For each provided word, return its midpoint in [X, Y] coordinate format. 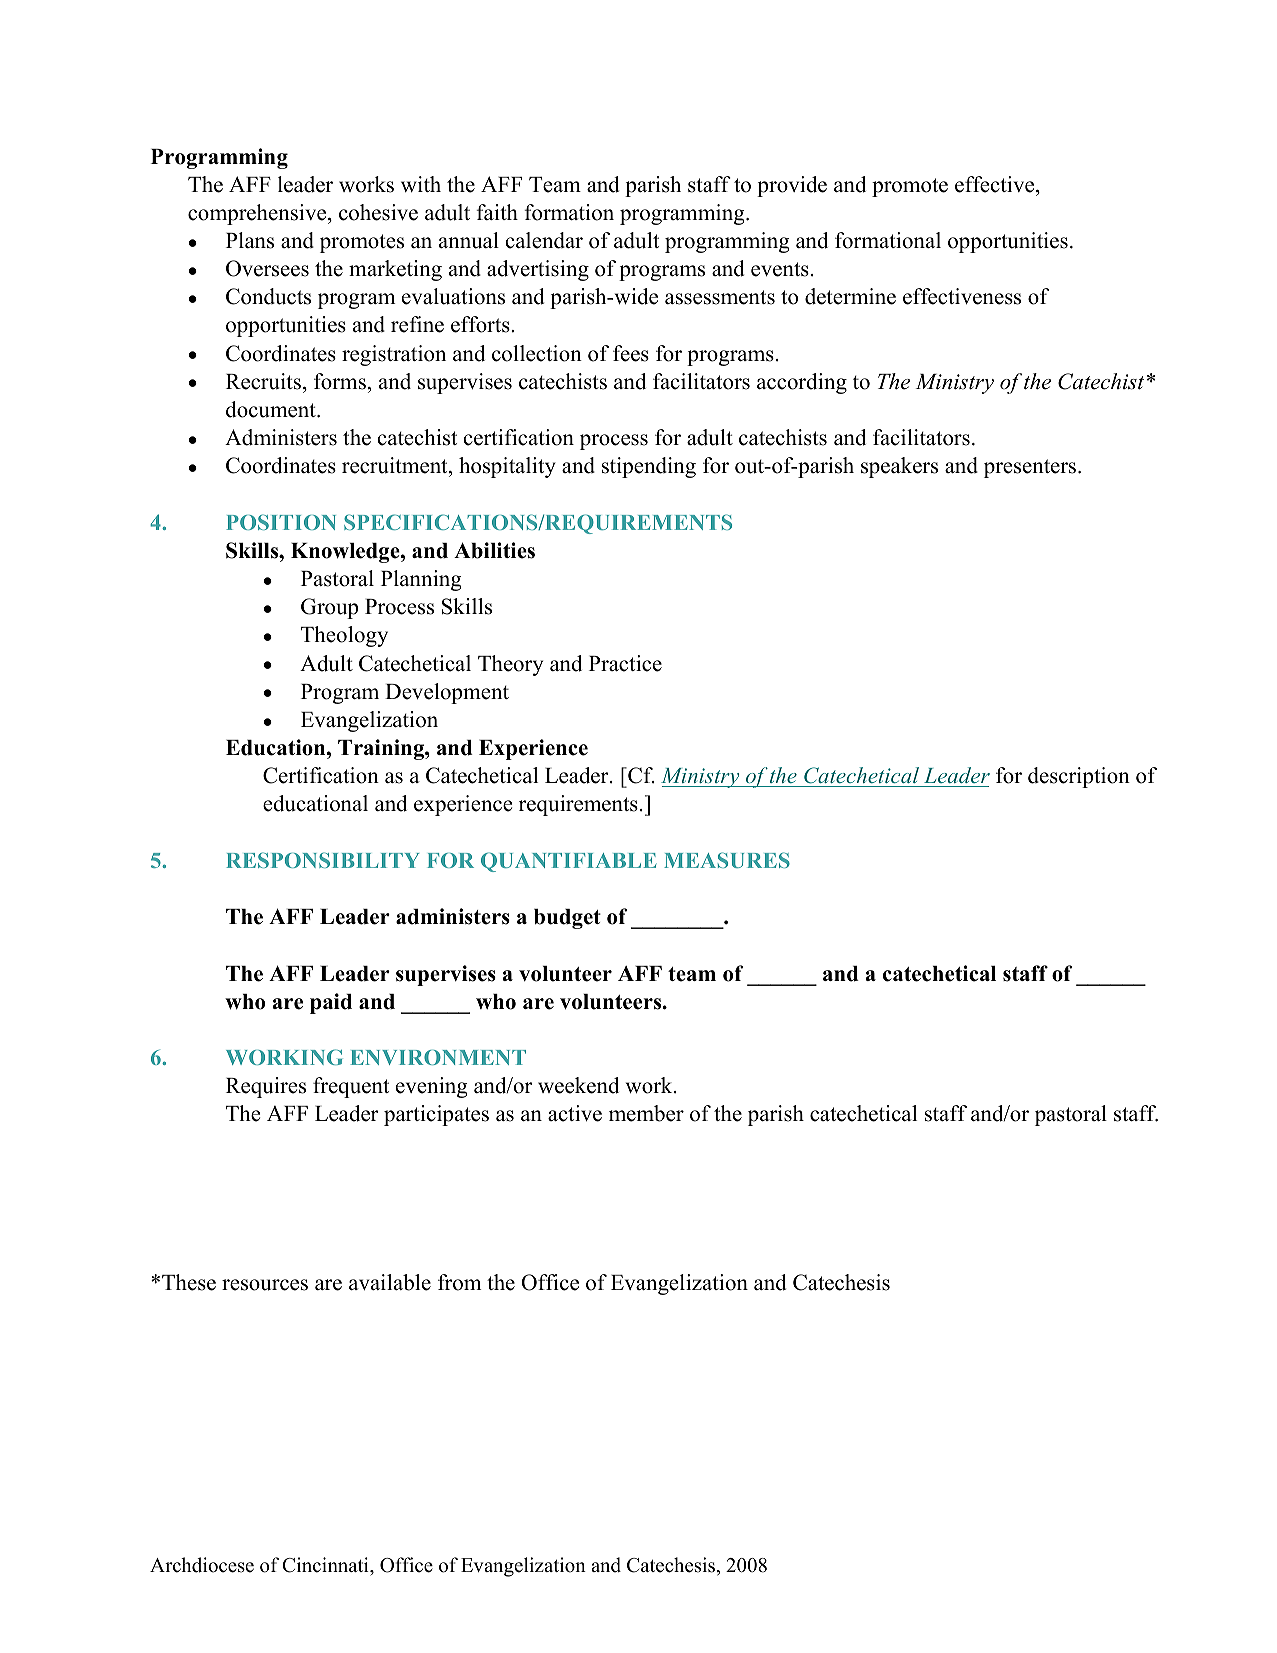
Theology [344, 636]
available [390, 1282]
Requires [266, 1087]
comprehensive [258, 214]
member [646, 1113]
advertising [538, 270]
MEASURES [727, 860]
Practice [625, 663]
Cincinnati [326, 1566]
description [1079, 777]
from [460, 1282]
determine [850, 296]
